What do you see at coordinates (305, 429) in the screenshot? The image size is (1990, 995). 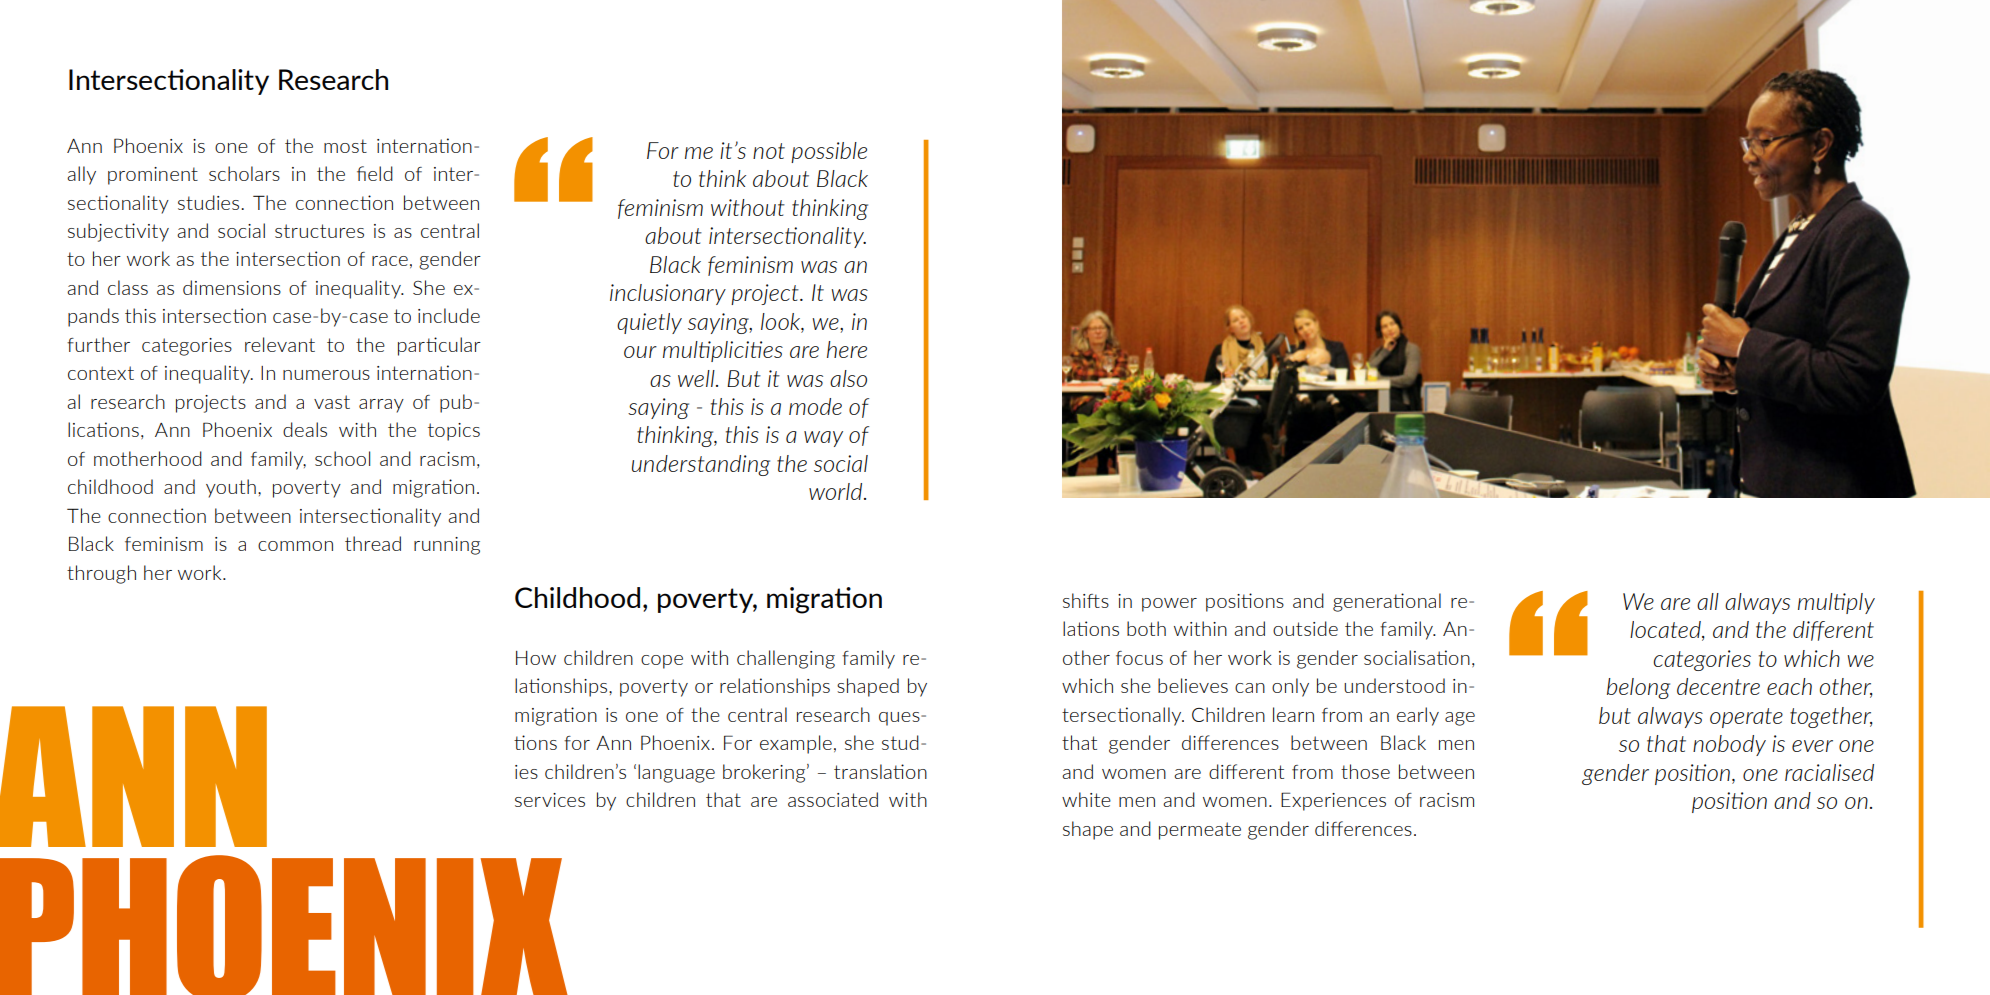 I see `deals` at bounding box center [305, 429].
